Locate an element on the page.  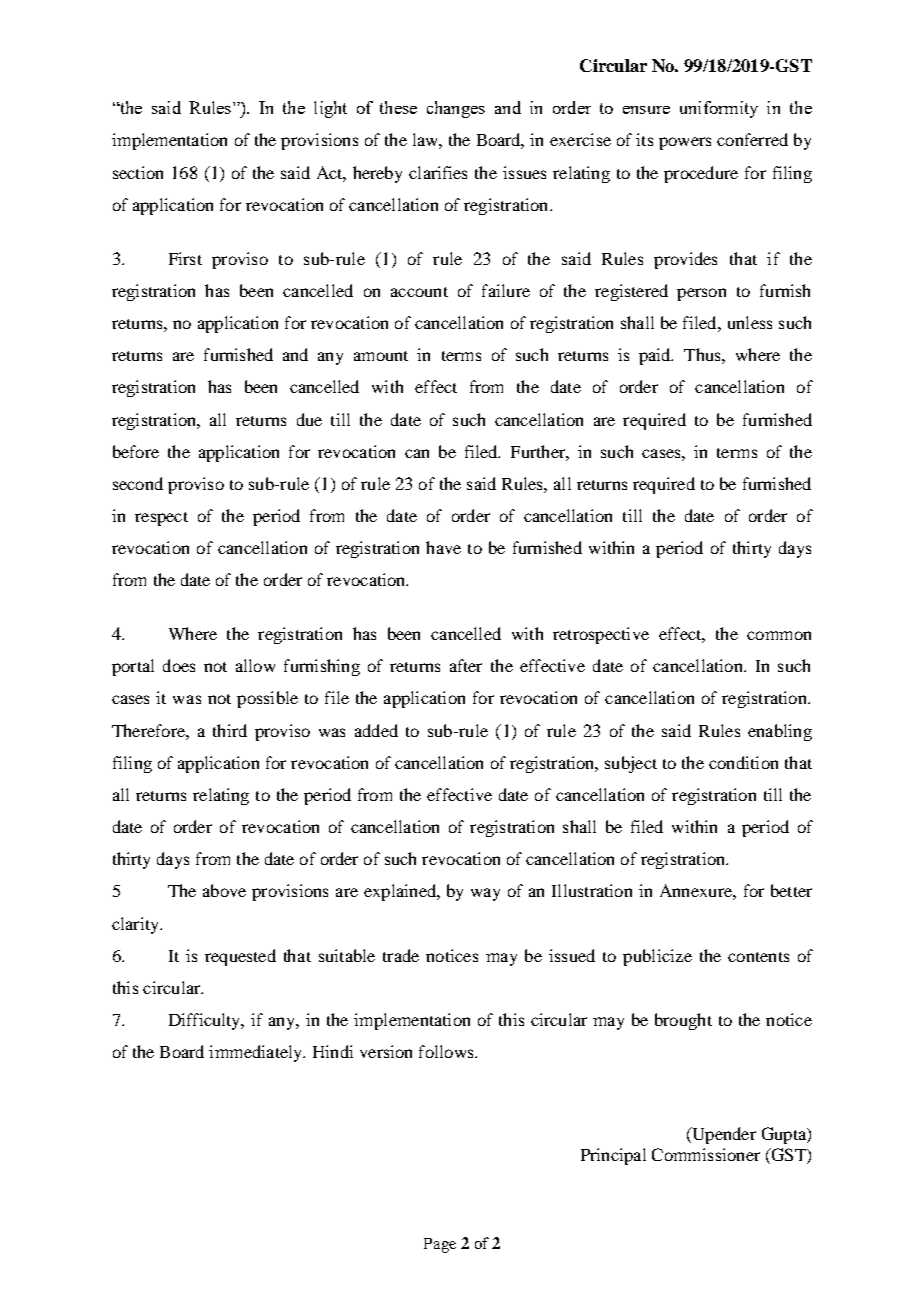
does is located at coordinates (179, 665).
